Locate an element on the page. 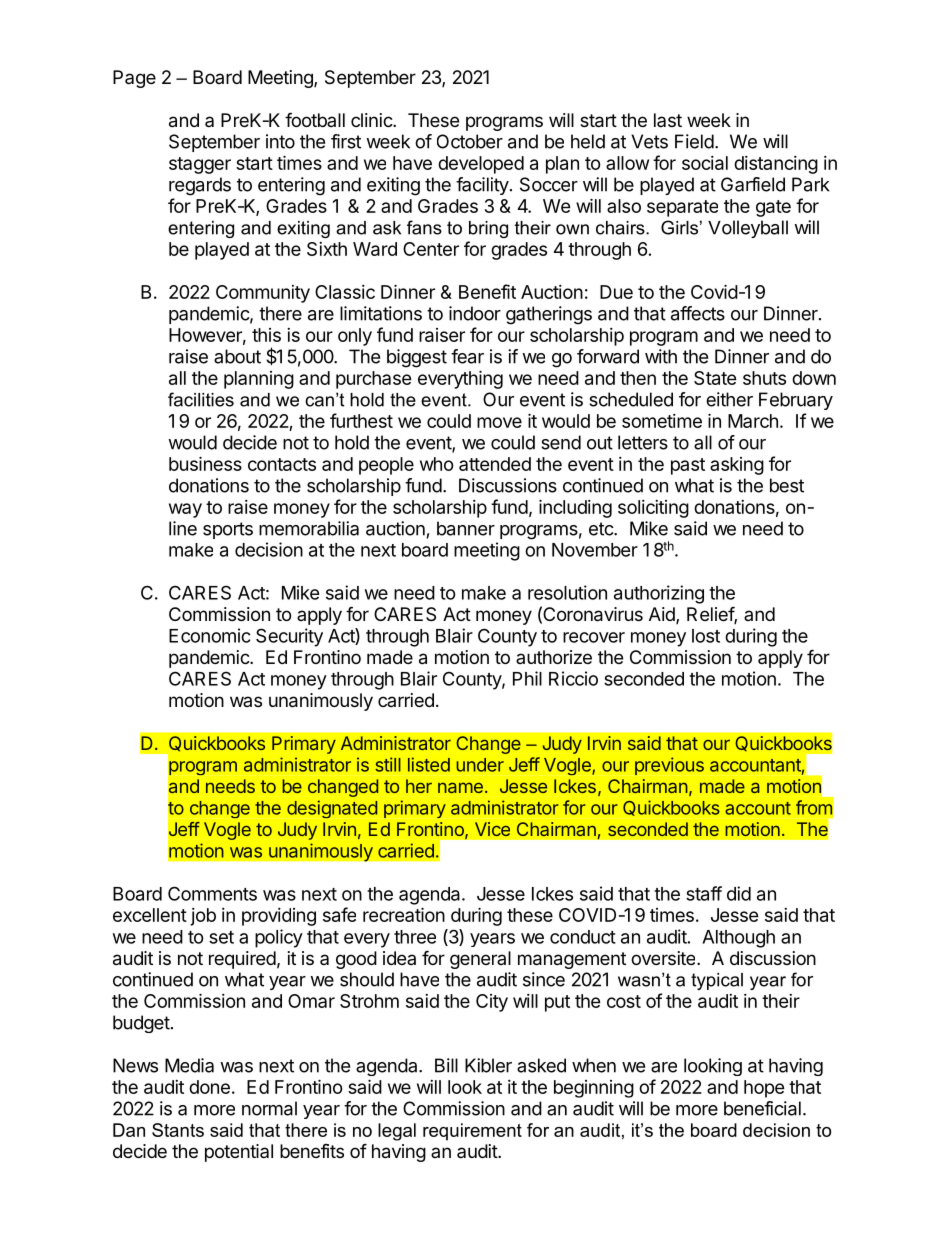 The image size is (952, 1233). stagger is located at coordinates (200, 165).
